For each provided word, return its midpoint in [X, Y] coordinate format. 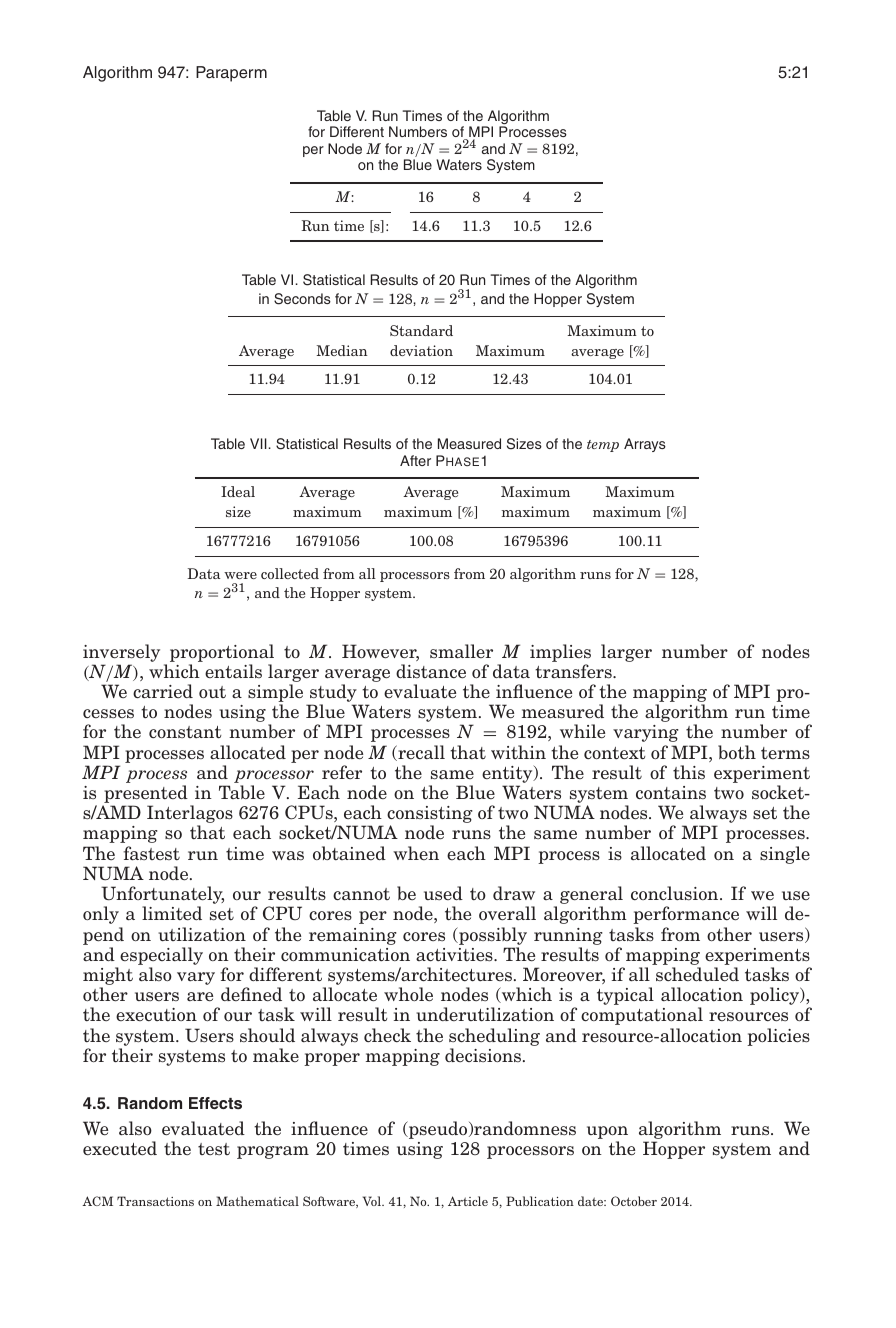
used [443, 893]
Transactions [155, 1201]
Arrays [645, 445]
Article [468, 1201]
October [634, 1201]
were [240, 575]
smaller [461, 651]
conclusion [676, 893]
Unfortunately [162, 896]
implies [560, 653]
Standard [421, 330]
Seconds [302, 299]
